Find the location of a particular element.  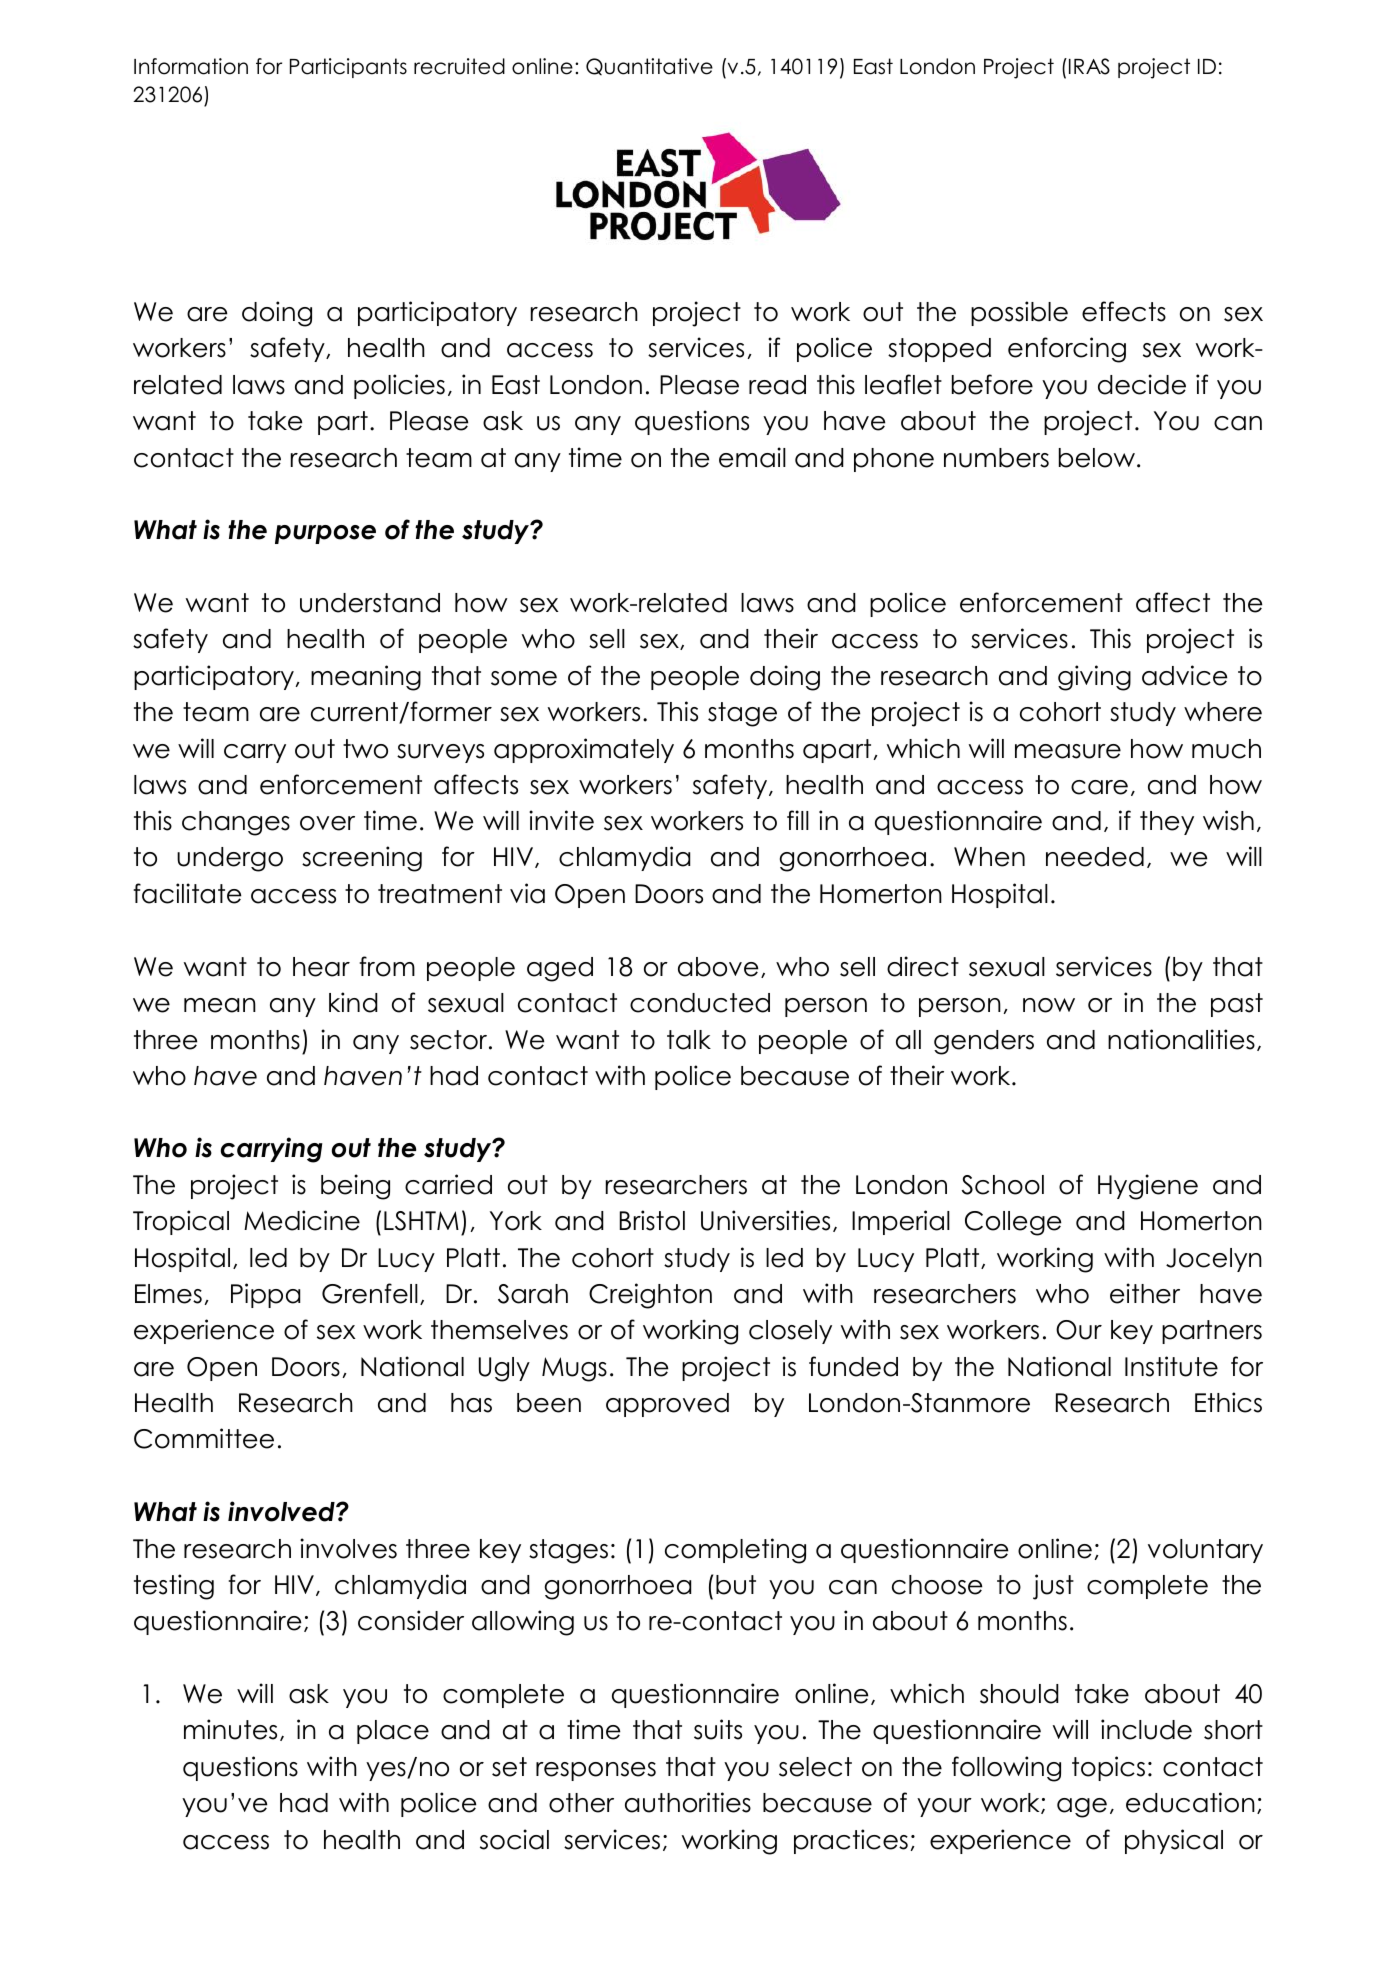

Quantitative is located at coordinates (649, 66).
